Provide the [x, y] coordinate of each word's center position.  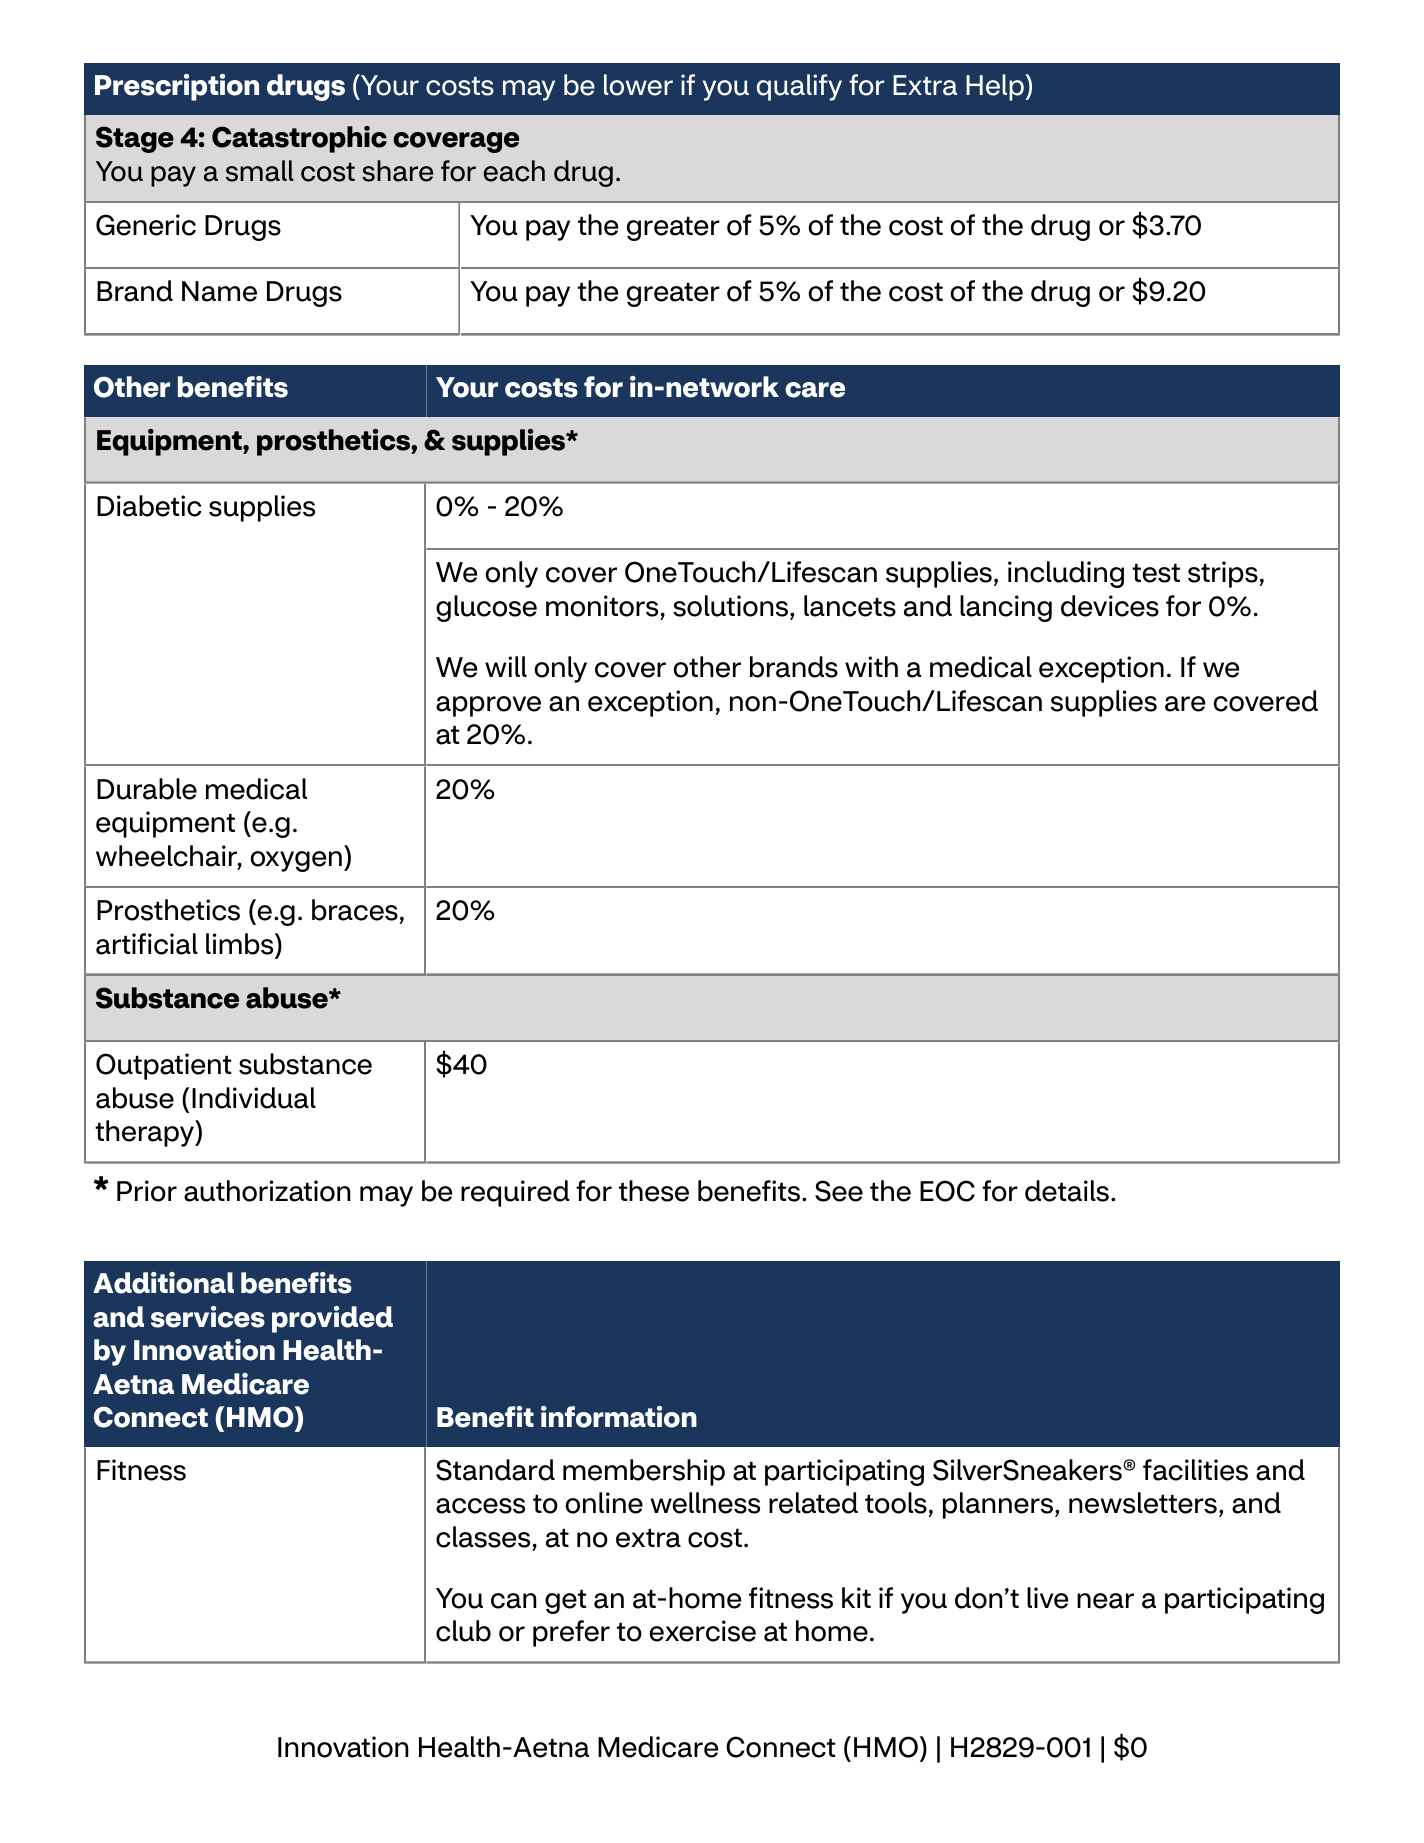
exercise [702, 1631]
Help [996, 87]
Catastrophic [299, 139]
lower [638, 85]
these [654, 1191]
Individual [254, 1098]
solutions [730, 606]
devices [1110, 606]
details [1067, 1191]
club [463, 1631]
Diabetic [149, 506]
